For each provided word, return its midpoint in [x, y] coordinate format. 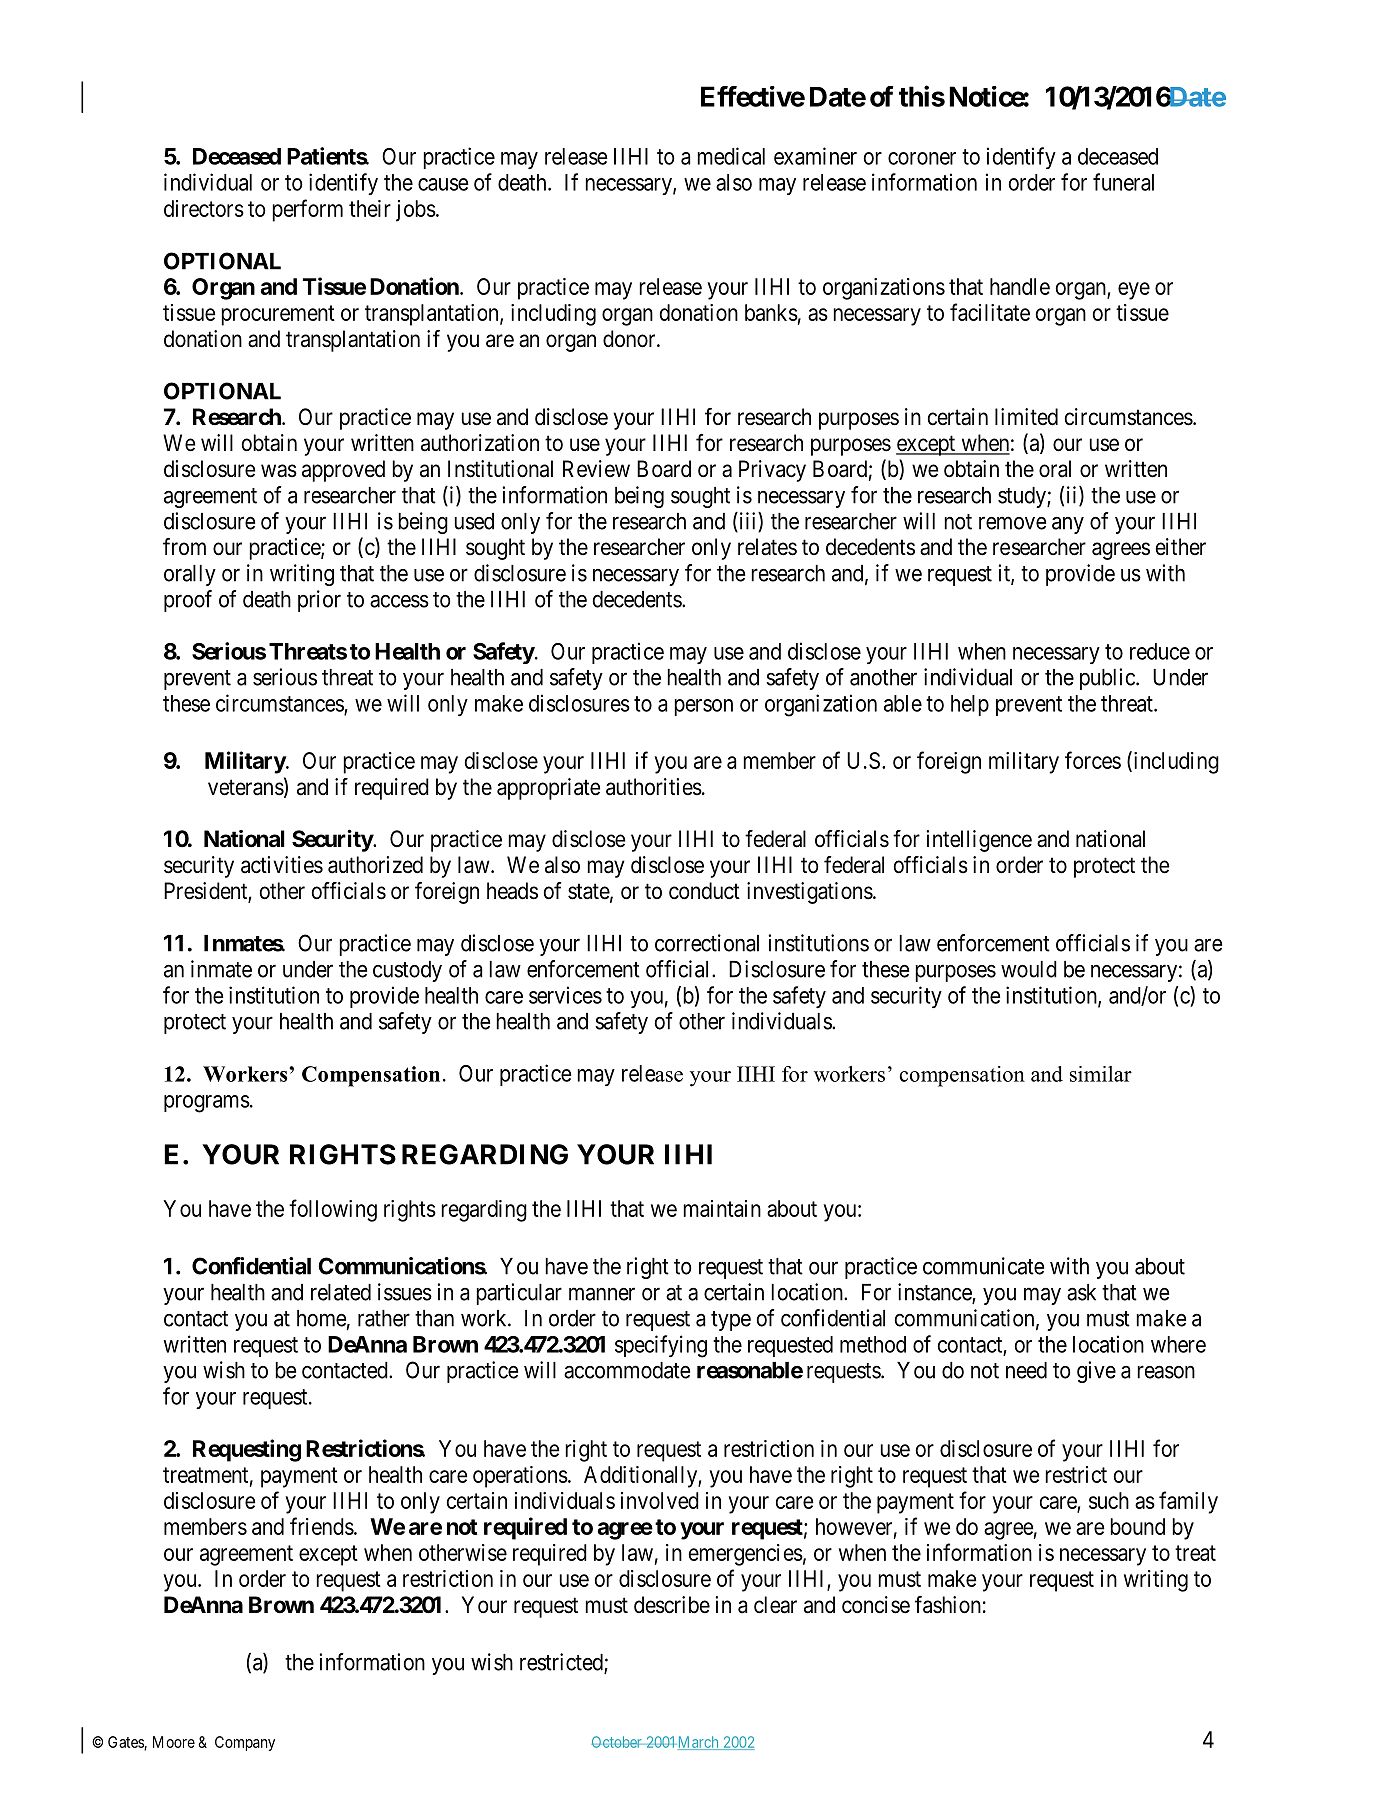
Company [245, 1743]
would [1029, 969]
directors [204, 208]
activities [282, 865]
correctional [707, 943]
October [617, 1742]
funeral [1123, 182]
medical [731, 156]
